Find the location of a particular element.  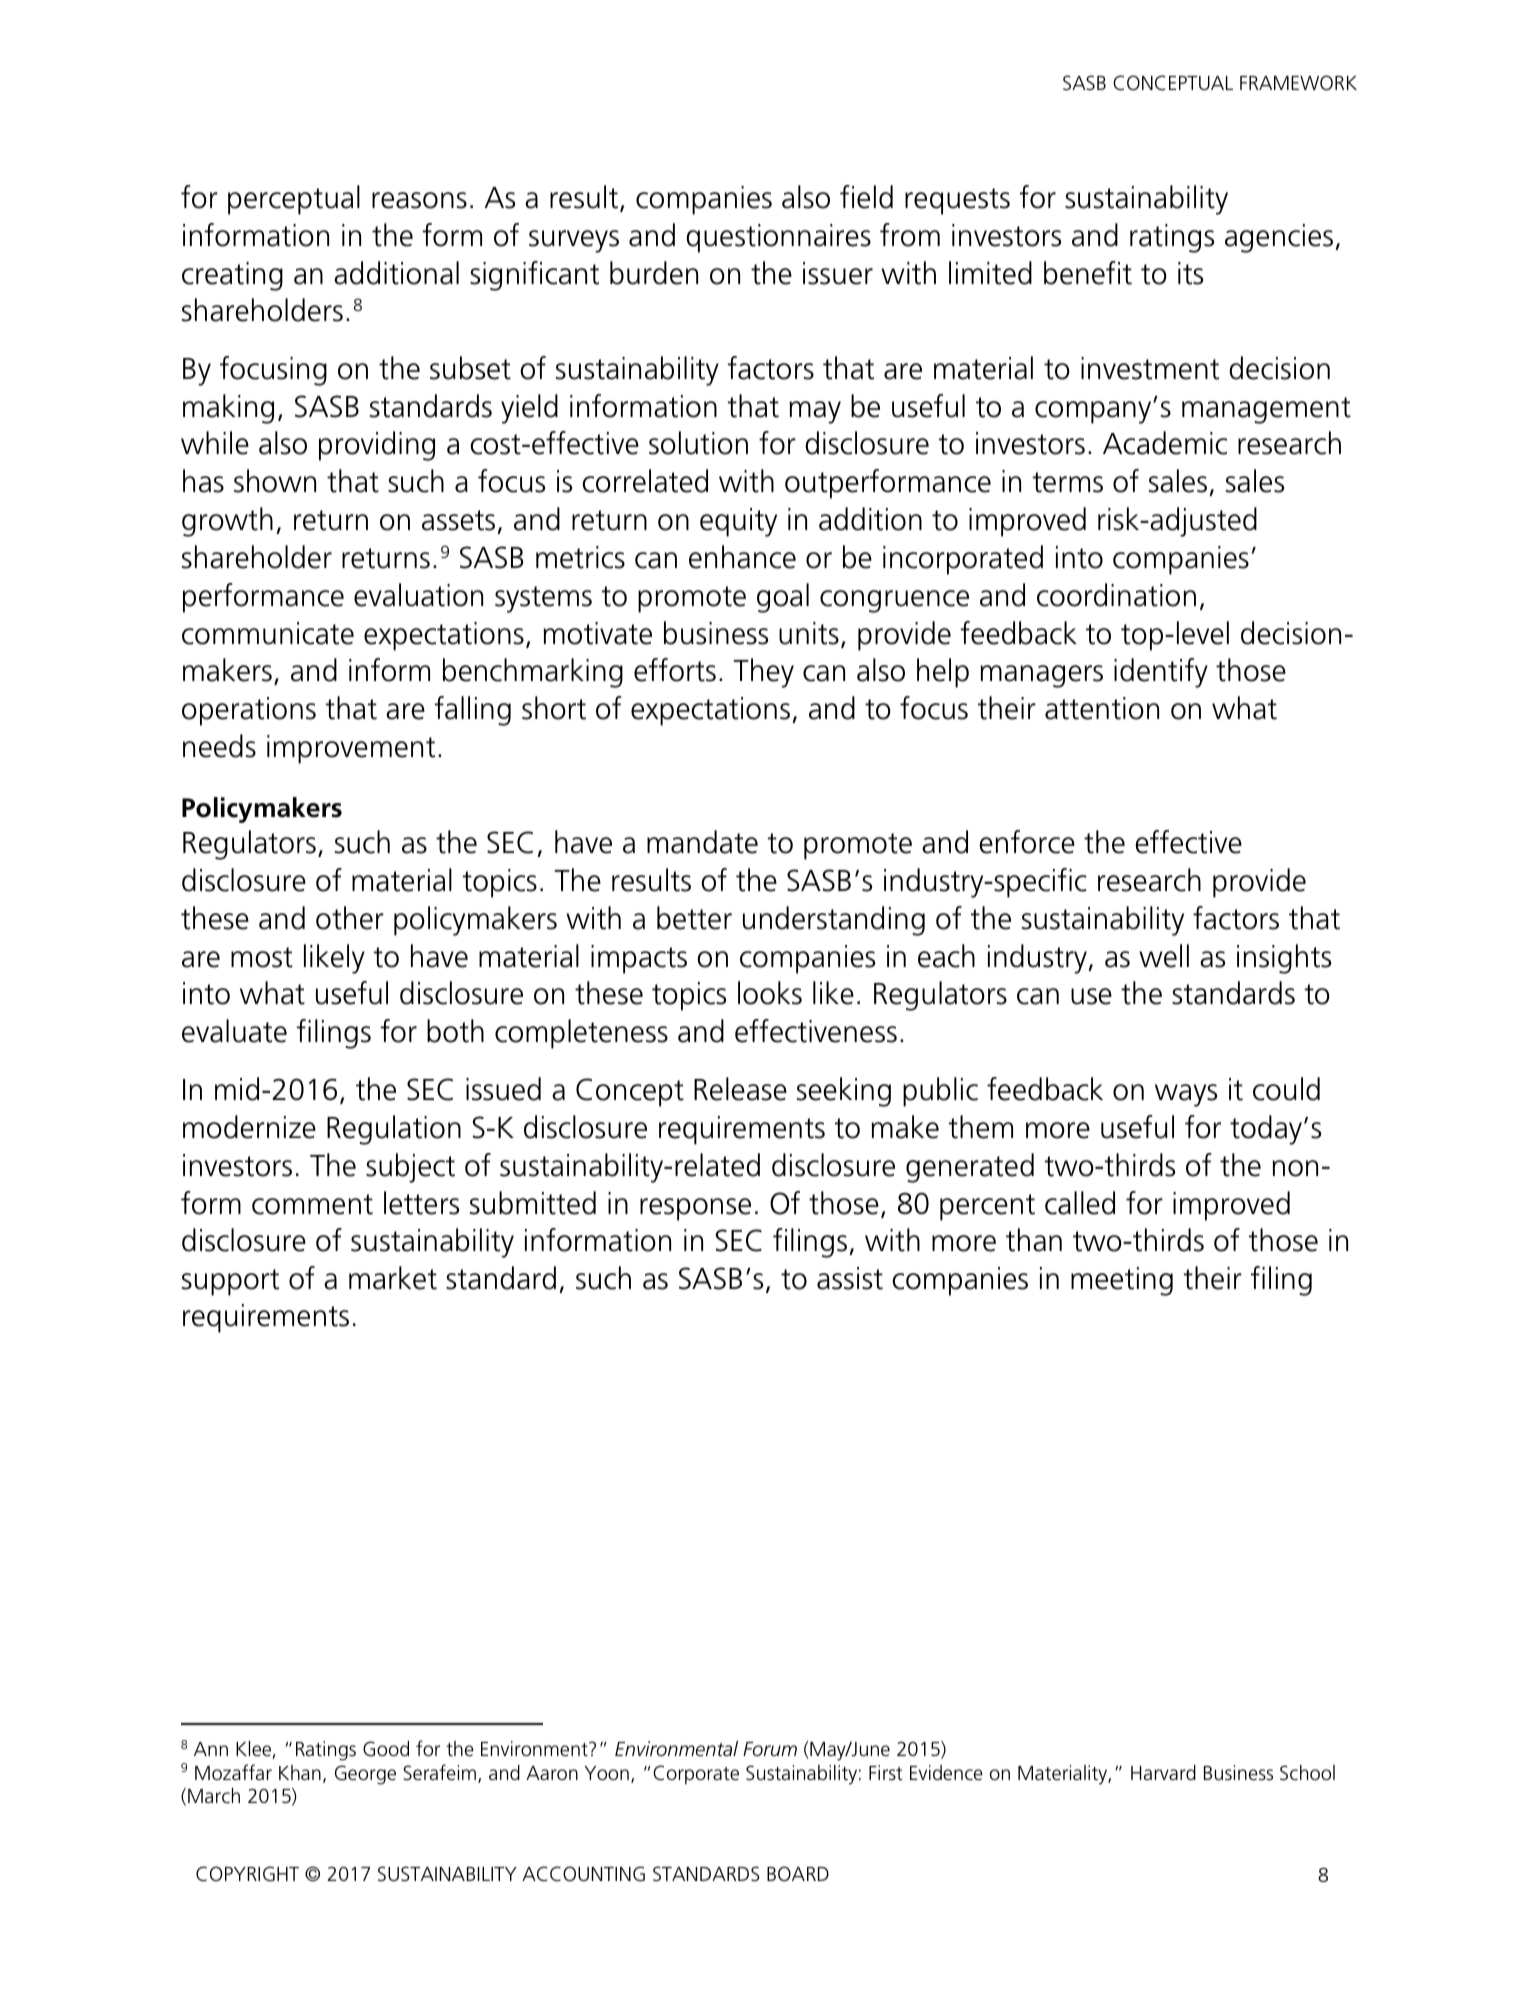

George is located at coordinates (365, 1775).
